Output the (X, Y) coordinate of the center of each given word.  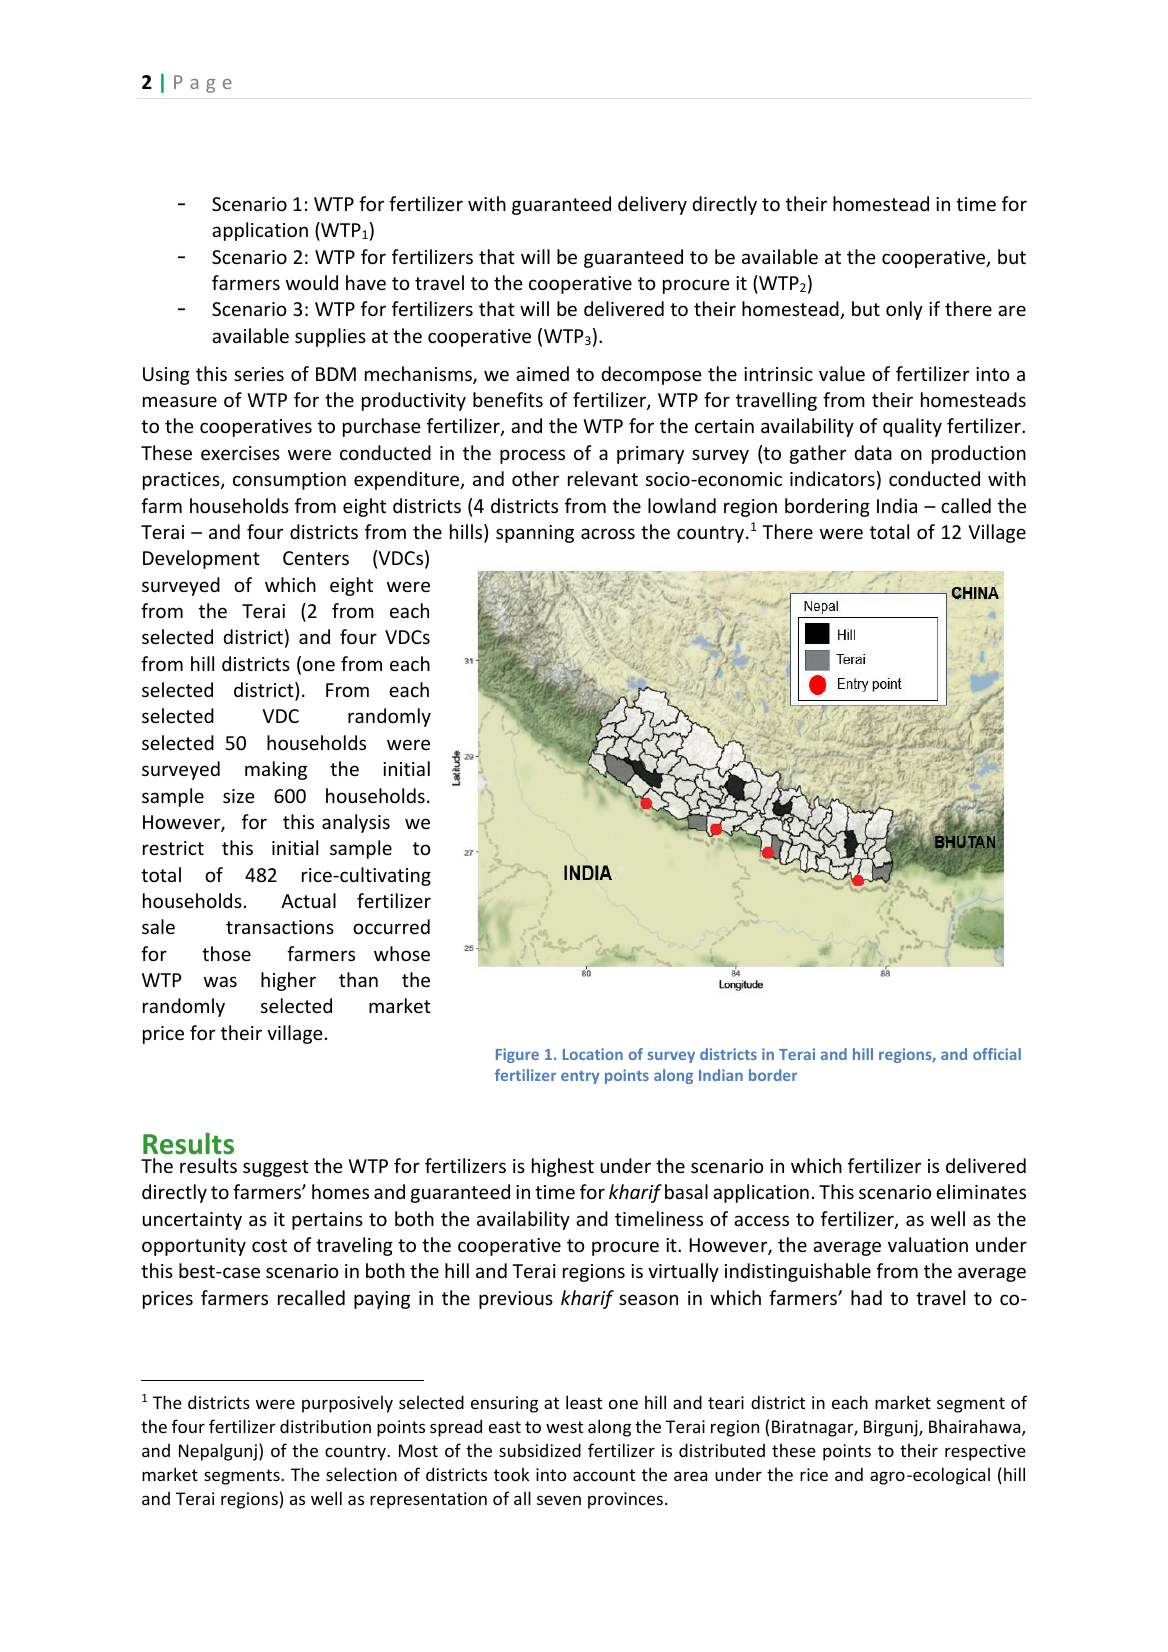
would (312, 282)
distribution (325, 1426)
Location (593, 1054)
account (604, 1475)
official (997, 1054)
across (608, 533)
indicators (832, 478)
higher (288, 981)
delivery (652, 205)
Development (201, 559)
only (904, 310)
